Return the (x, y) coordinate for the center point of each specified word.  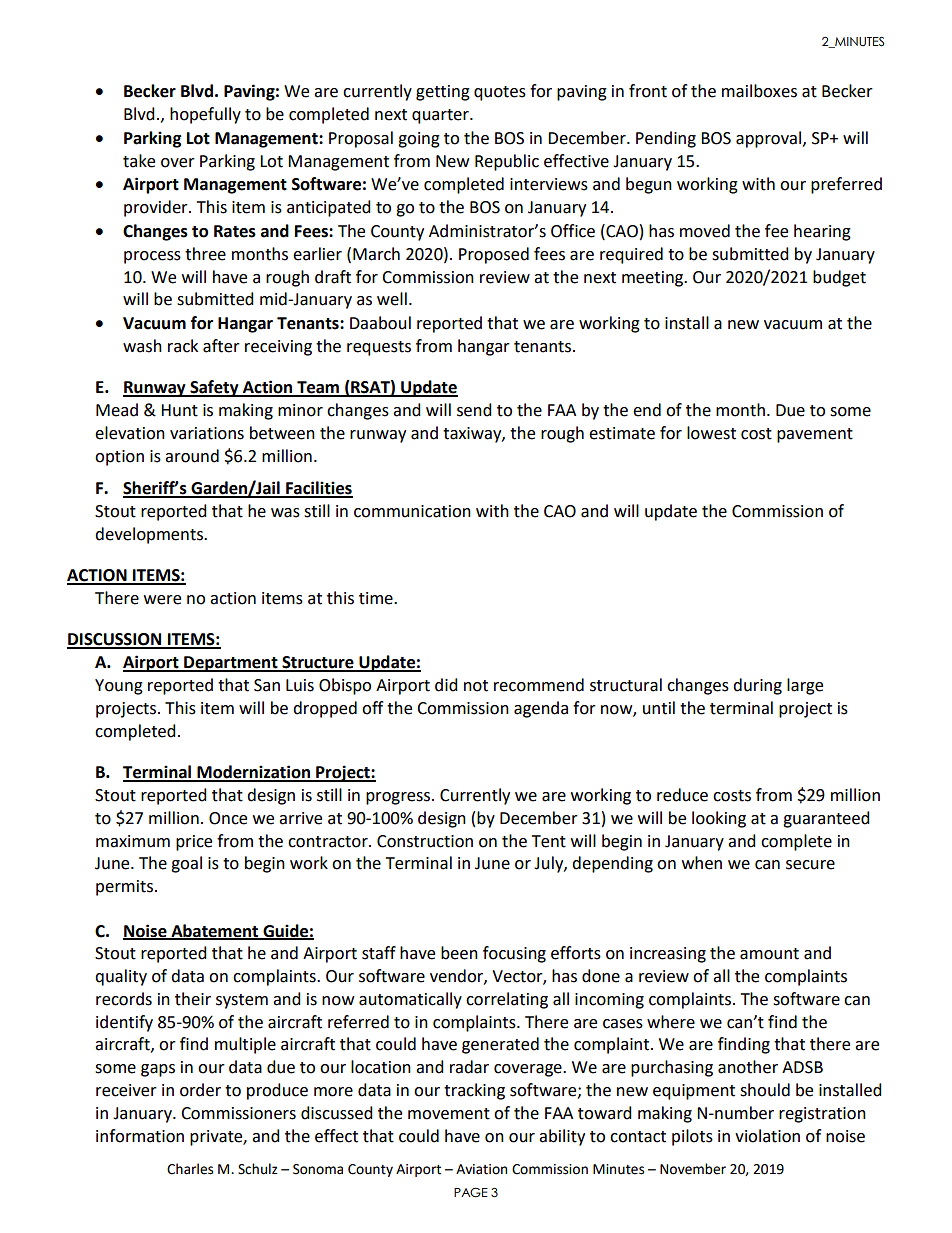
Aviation (481, 1169)
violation (767, 1136)
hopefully (205, 115)
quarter (441, 116)
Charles (190, 1169)
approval (770, 139)
